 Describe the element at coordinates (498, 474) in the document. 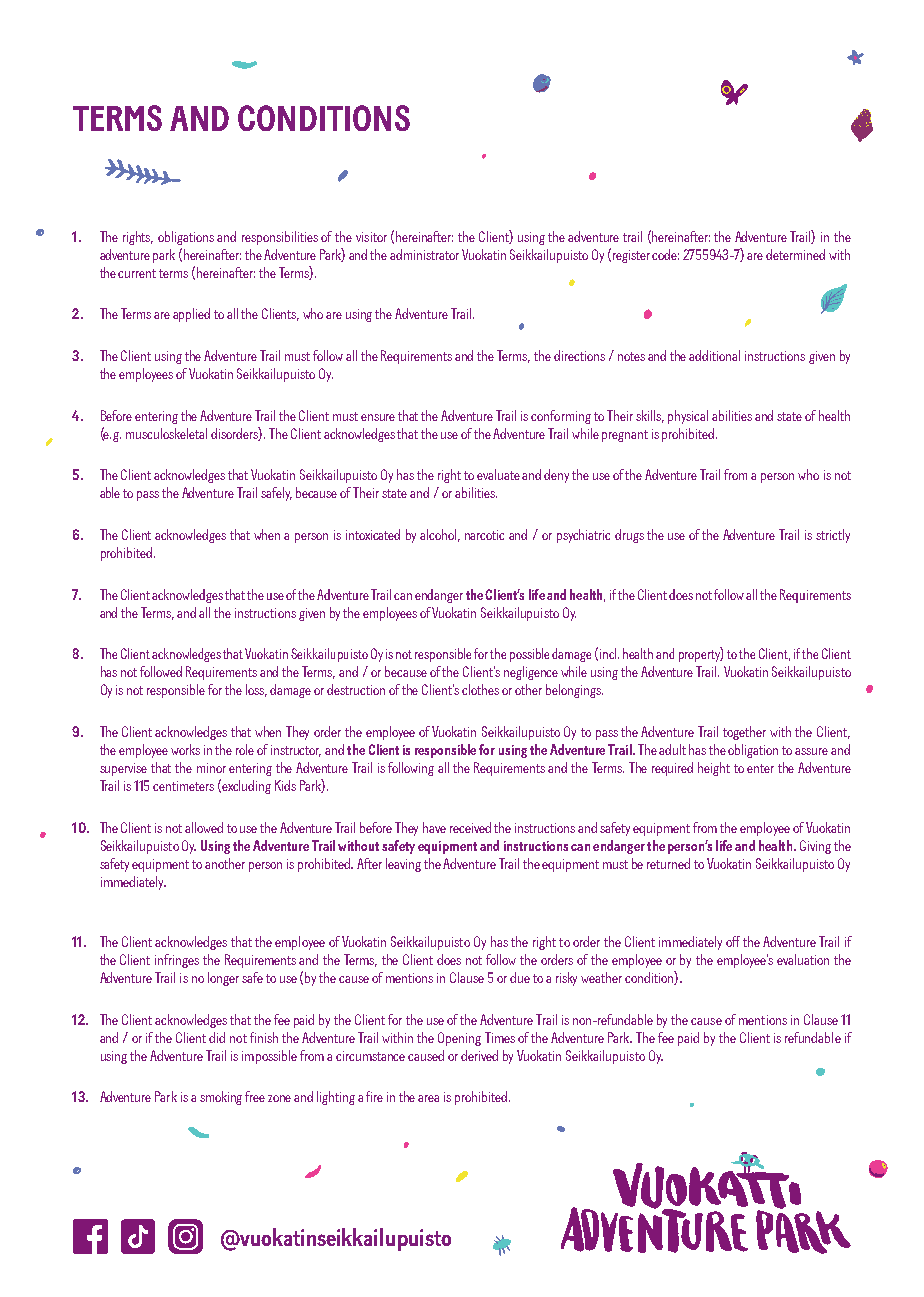

I see `evaluate` at that location.
